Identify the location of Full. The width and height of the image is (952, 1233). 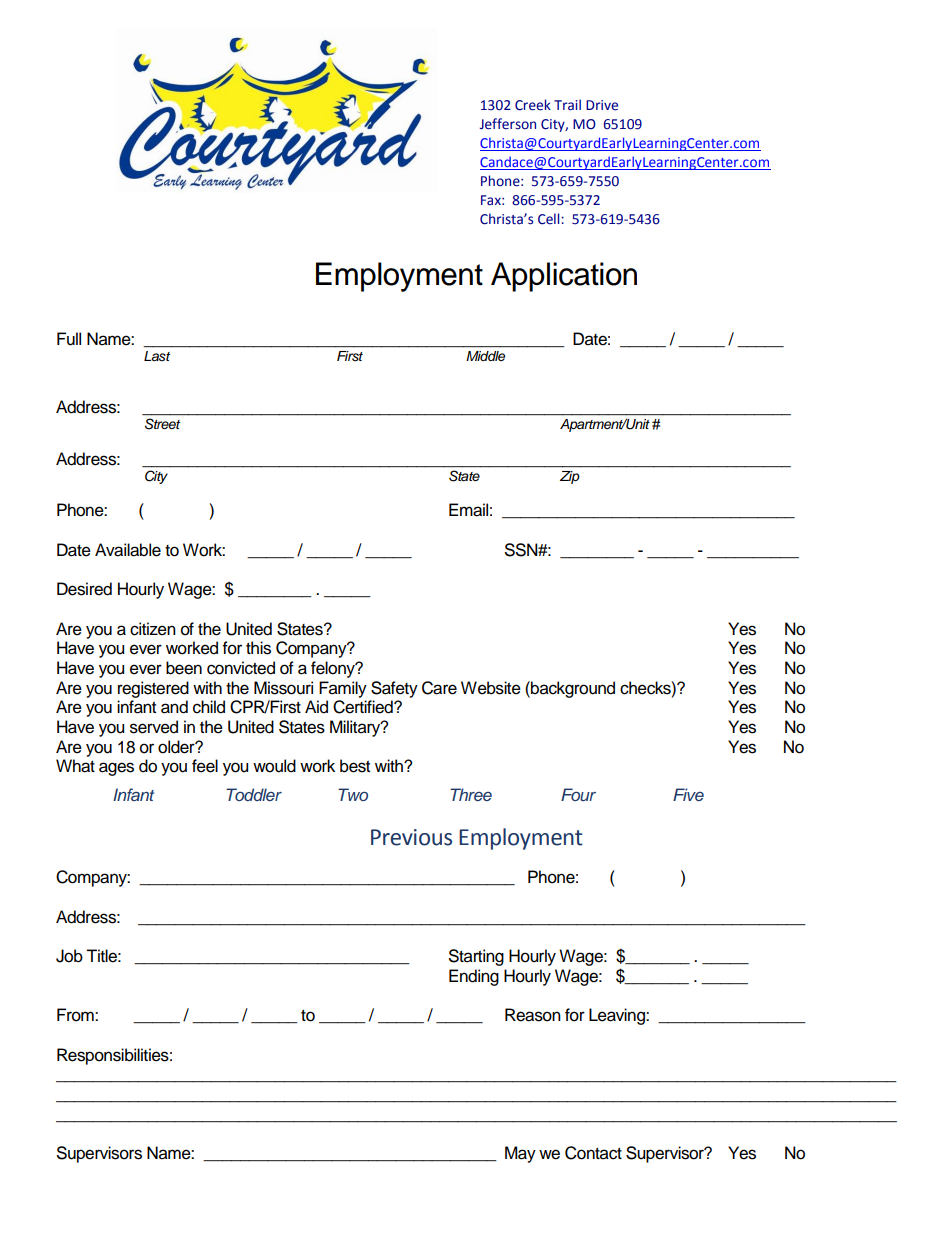
(69, 339).
